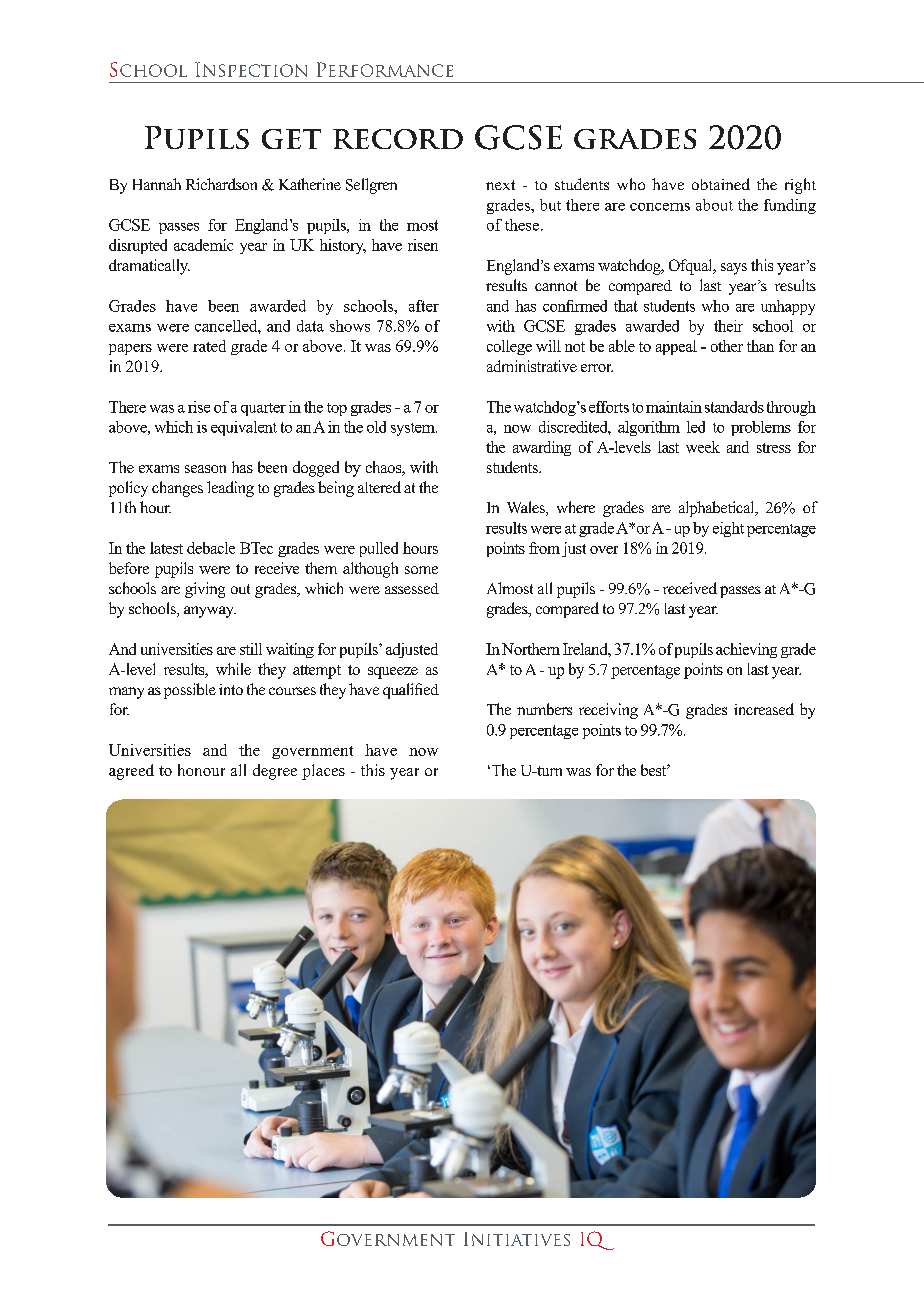  I want to click on degree, so click(275, 772).
